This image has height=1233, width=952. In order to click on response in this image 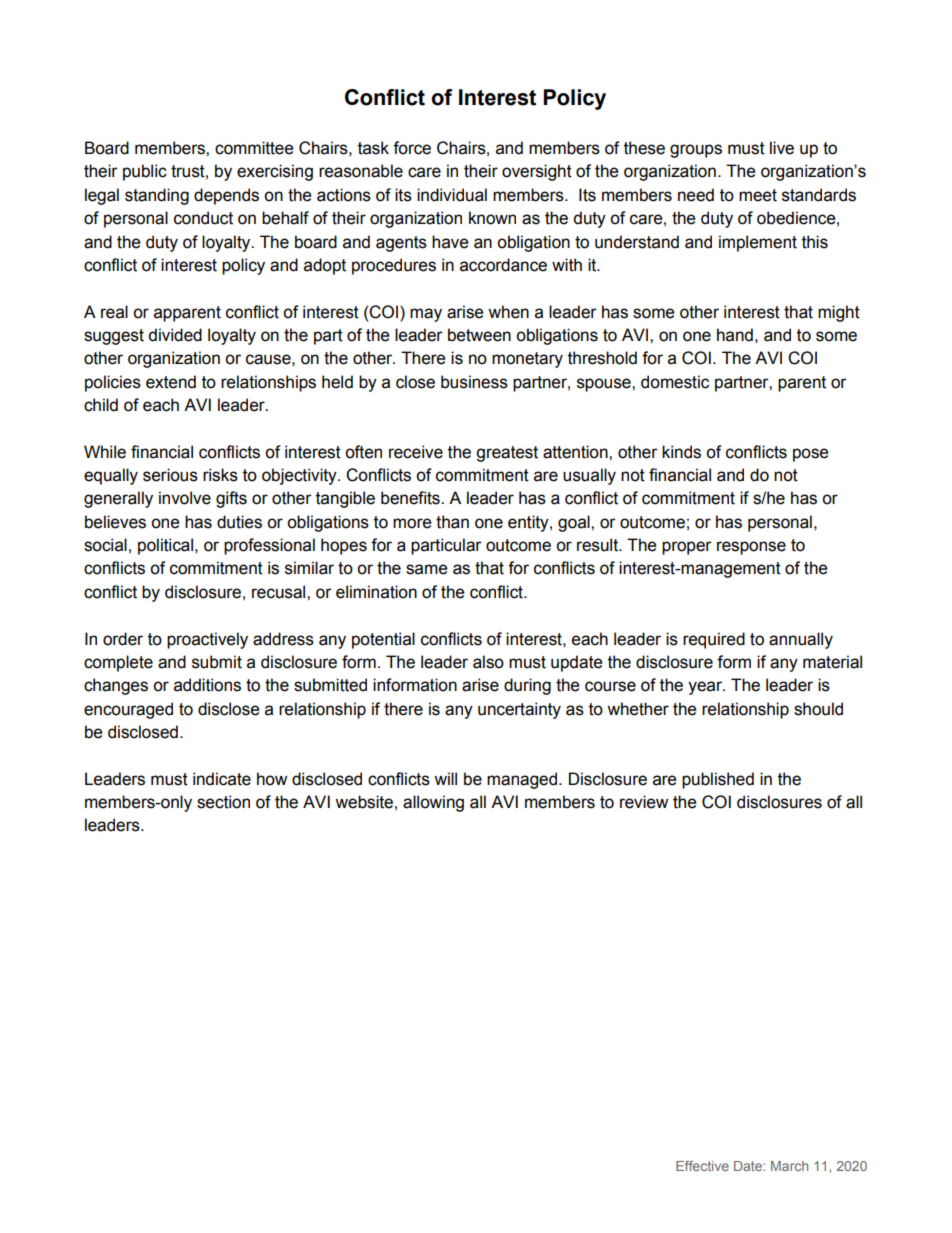, I will do `click(751, 548)`.
